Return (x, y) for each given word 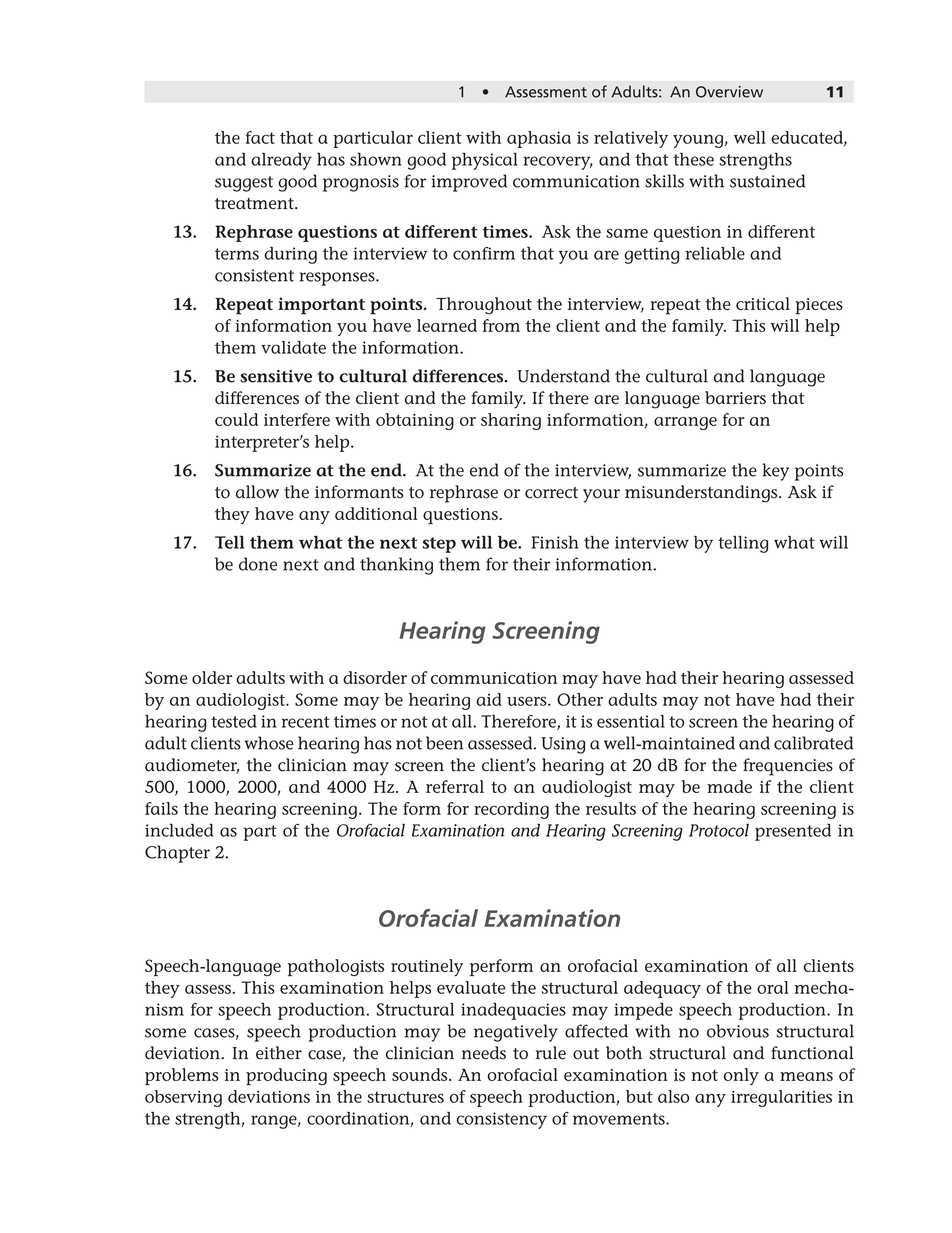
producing (286, 1076)
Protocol (719, 830)
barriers (735, 398)
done (258, 564)
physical (484, 161)
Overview (729, 92)
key (775, 472)
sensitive (276, 376)
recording (511, 810)
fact (260, 137)
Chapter (177, 854)
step (439, 545)
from (501, 325)
